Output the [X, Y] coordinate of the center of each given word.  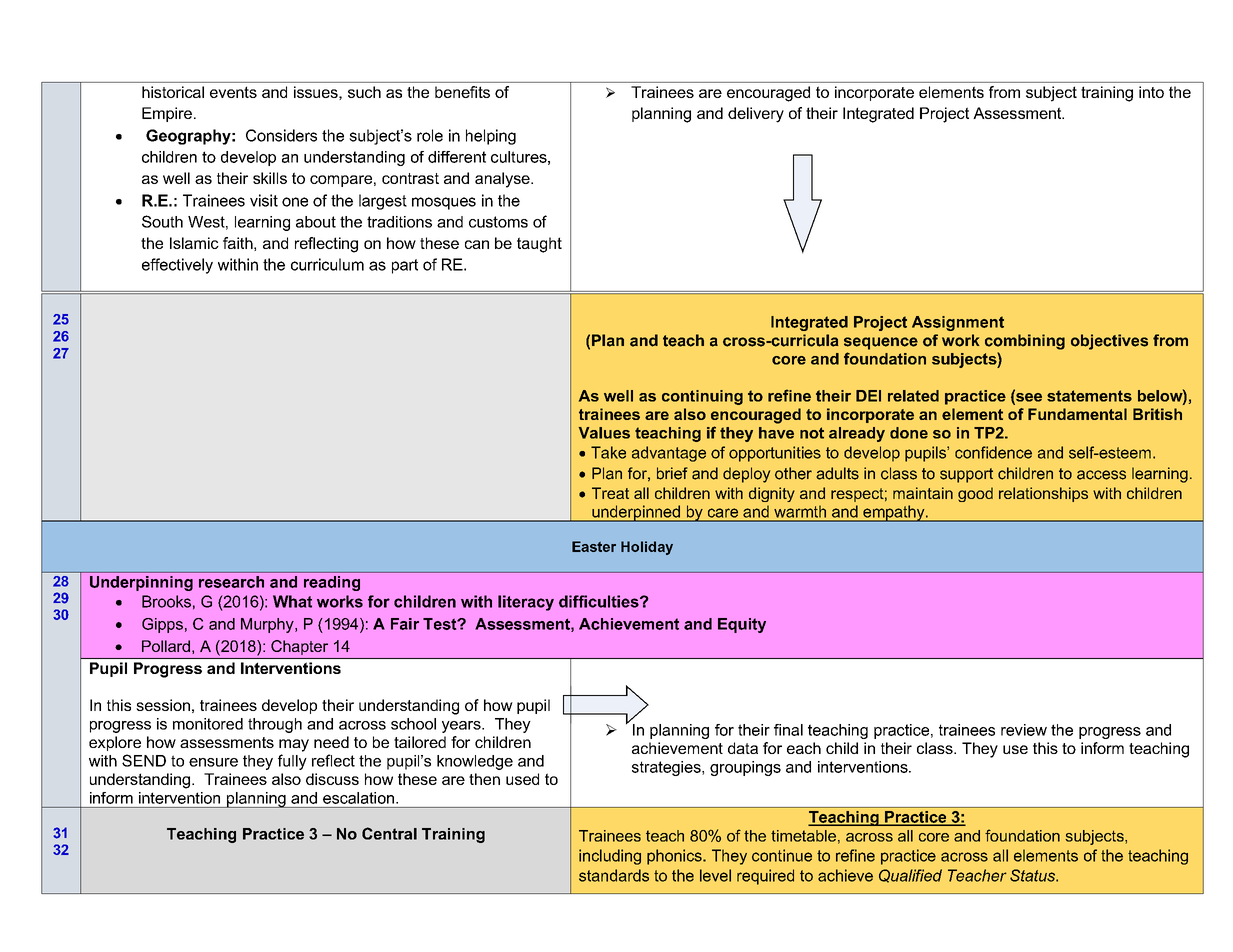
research [231, 582]
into [1151, 92]
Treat [610, 493]
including [610, 857]
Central [389, 833]
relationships [1043, 494]
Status [1033, 875]
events [233, 92]
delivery [756, 115]
